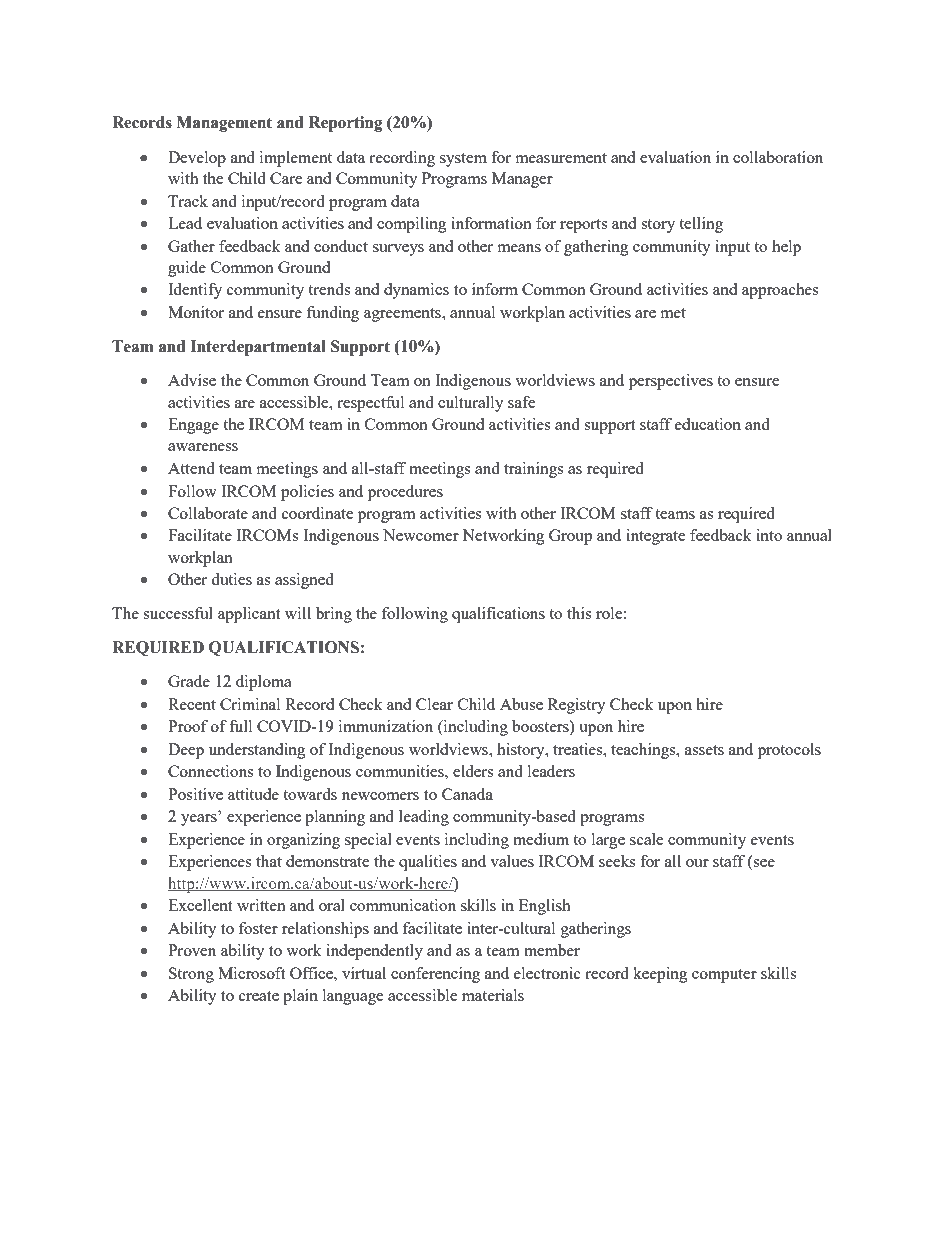 The image size is (952, 1233). What do you see at coordinates (570, 537) in the screenshot?
I see `Group` at bounding box center [570, 537].
